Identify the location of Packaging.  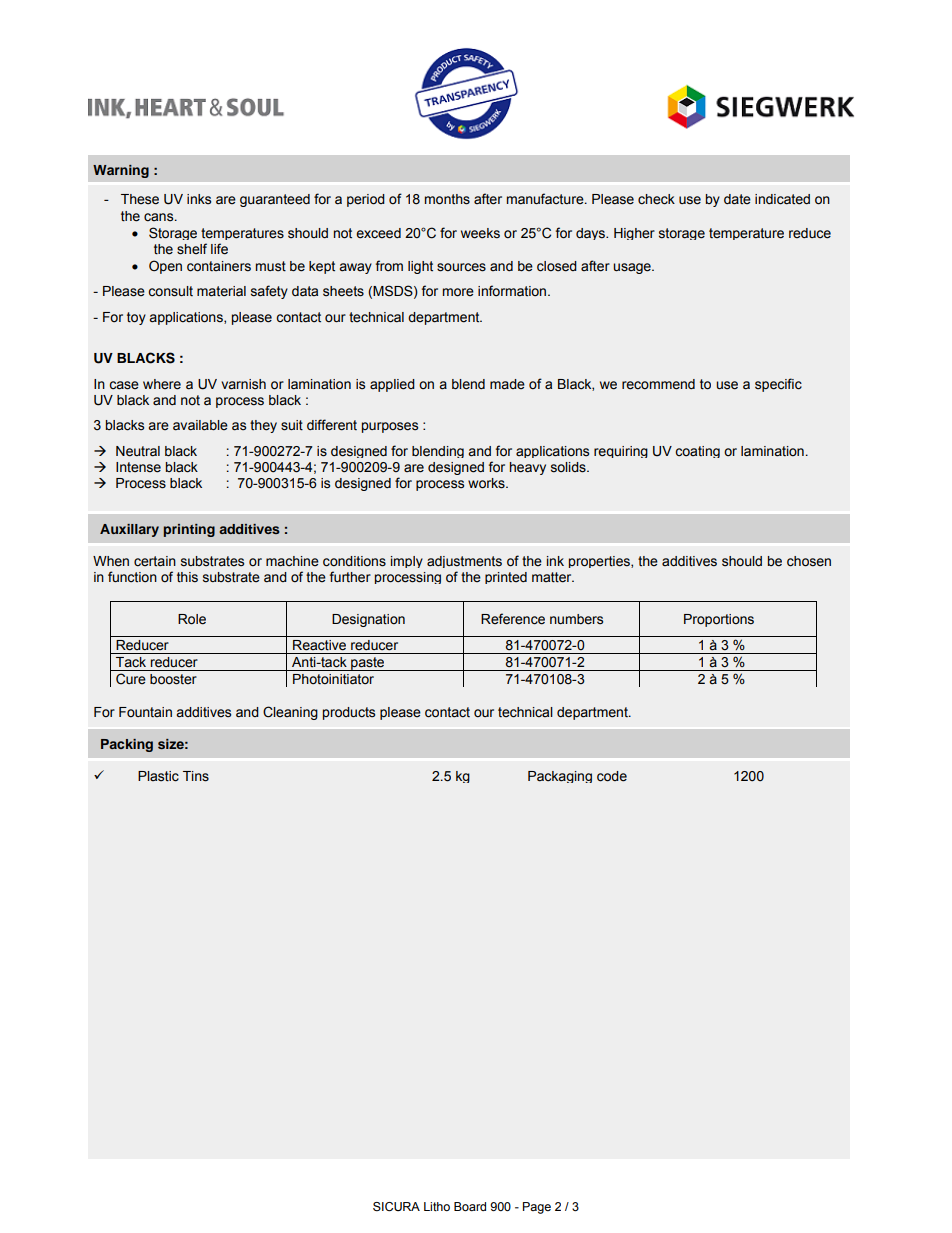
(560, 777).
